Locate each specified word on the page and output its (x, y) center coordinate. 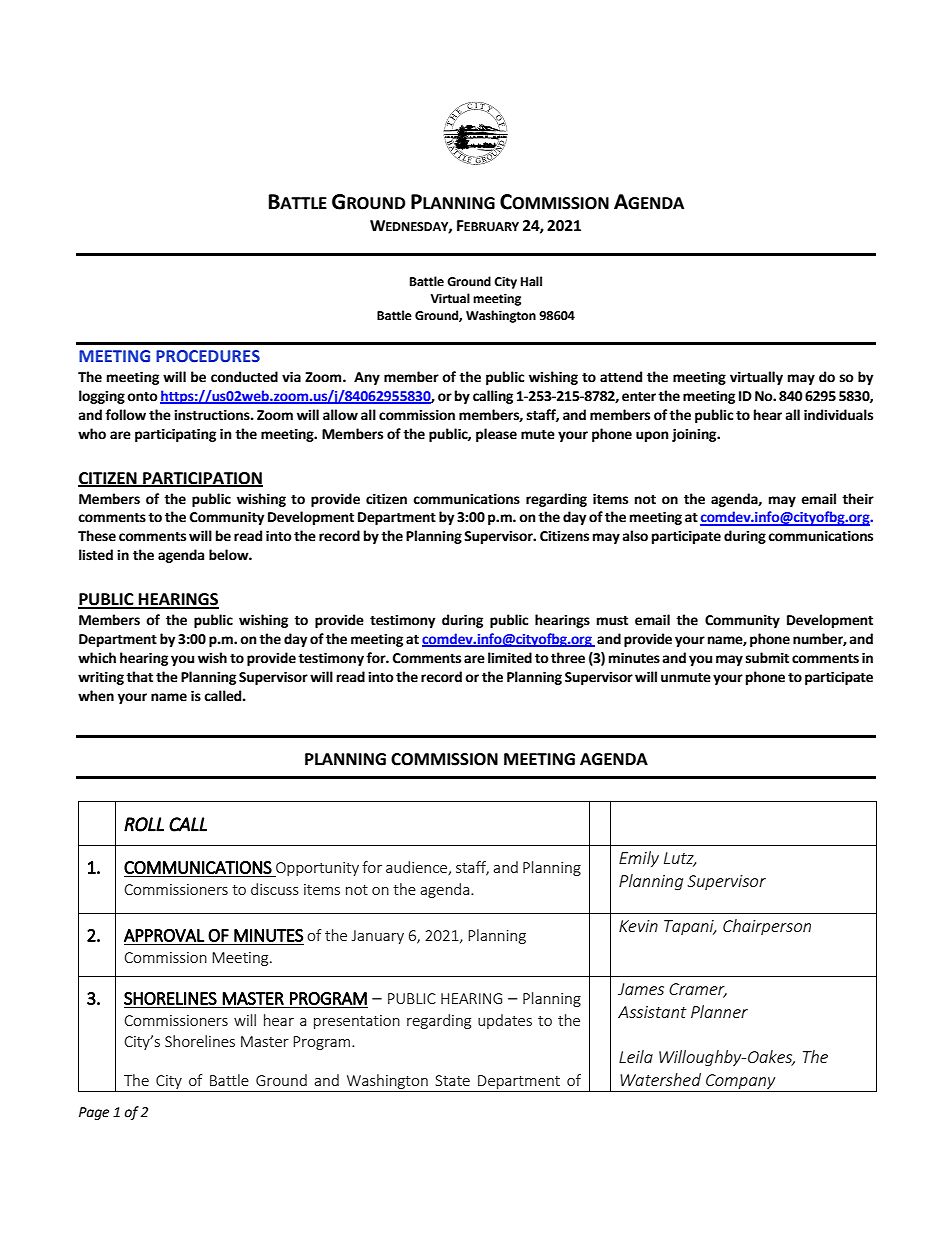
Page (94, 1113)
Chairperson (767, 927)
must (612, 621)
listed (96, 555)
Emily (639, 859)
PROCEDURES (208, 356)
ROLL (144, 824)
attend (621, 377)
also (635, 536)
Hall (531, 281)
